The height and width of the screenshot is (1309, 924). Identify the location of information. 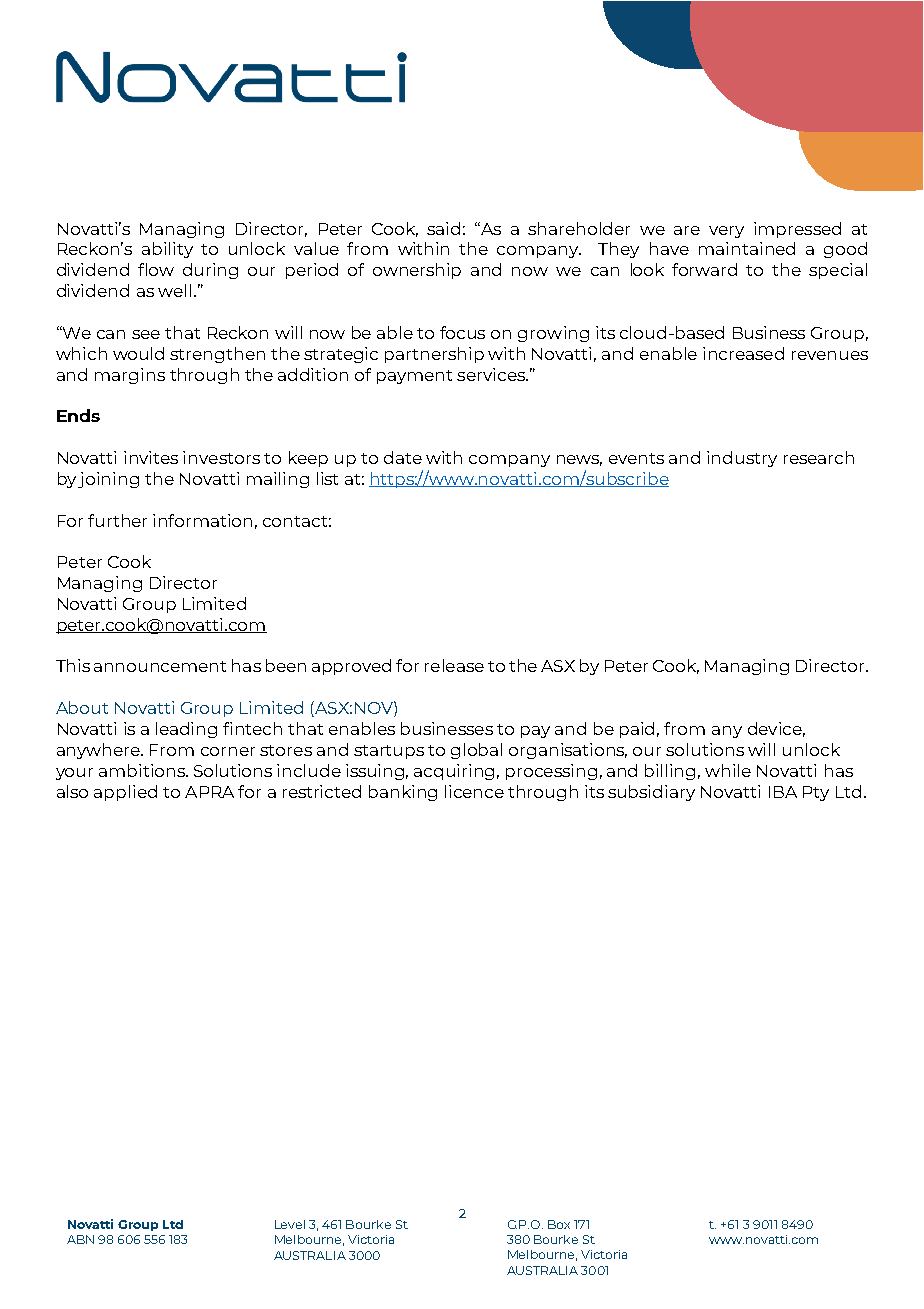
(202, 520).
